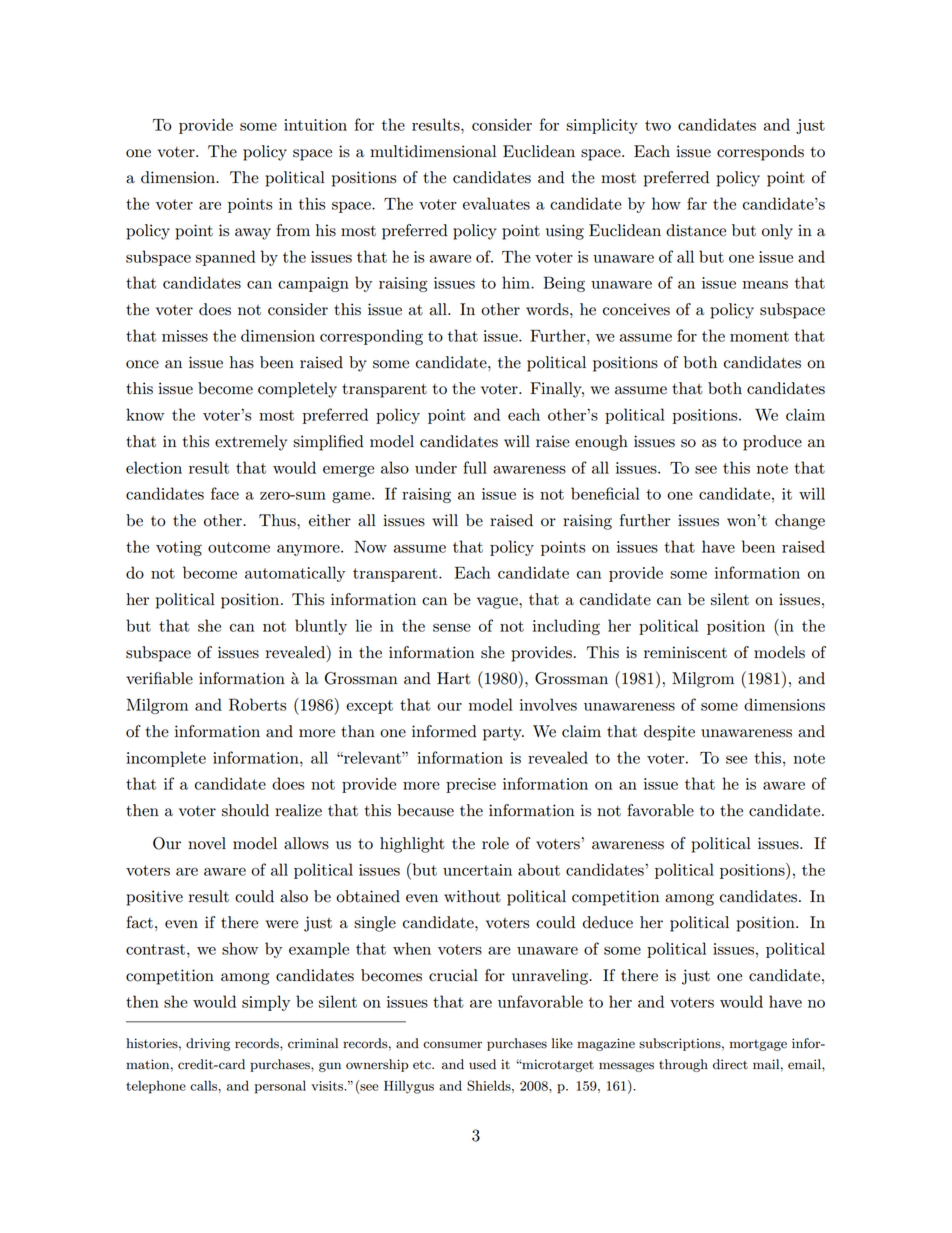  Describe the element at coordinates (759, 336) in the image. I see `moment` at that location.
